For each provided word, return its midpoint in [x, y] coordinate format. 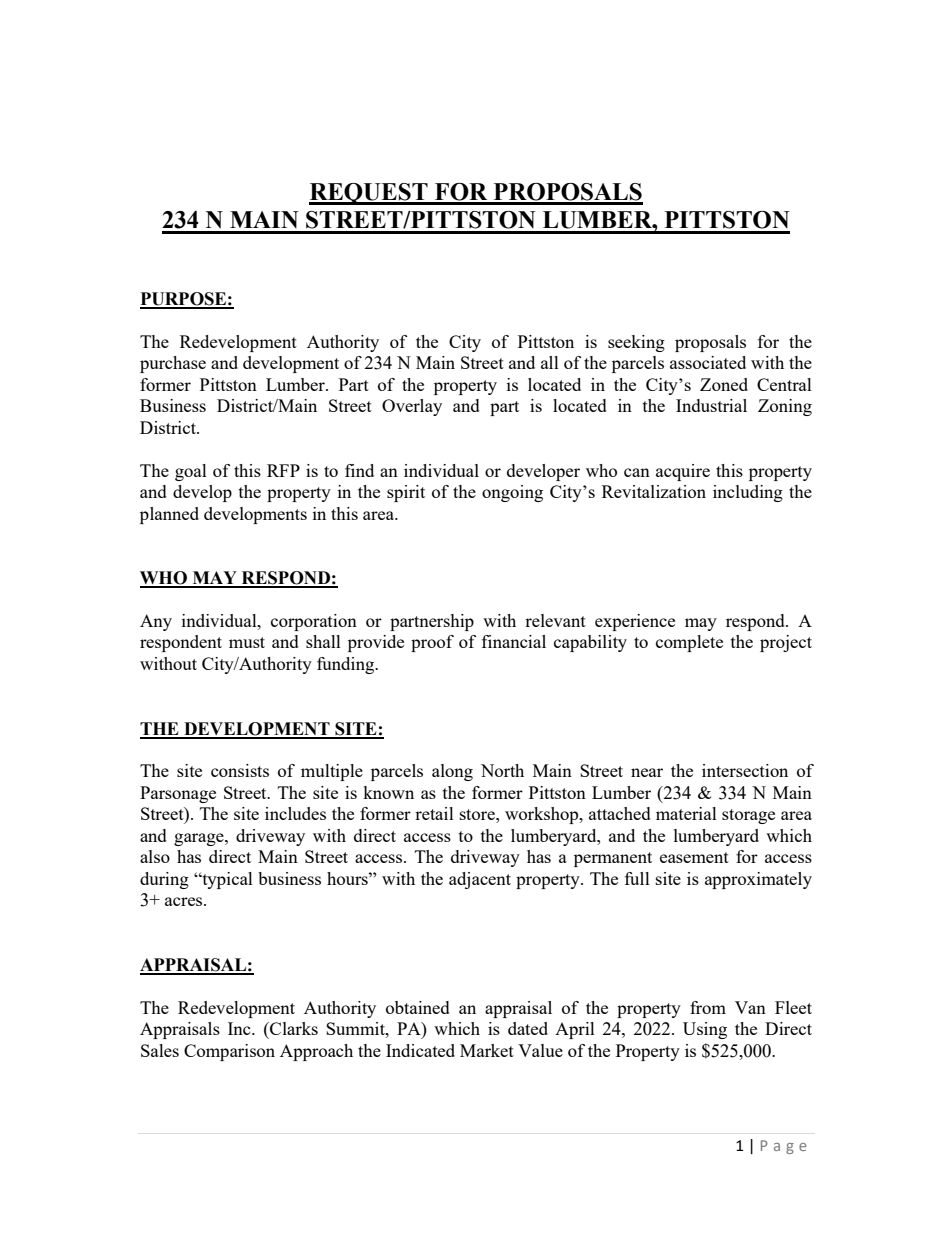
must [247, 642]
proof [432, 643]
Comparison [229, 1052]
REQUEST [369, 194]
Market [487, 1050]
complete [689, 643]
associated [708, 362]
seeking [636, 343]
